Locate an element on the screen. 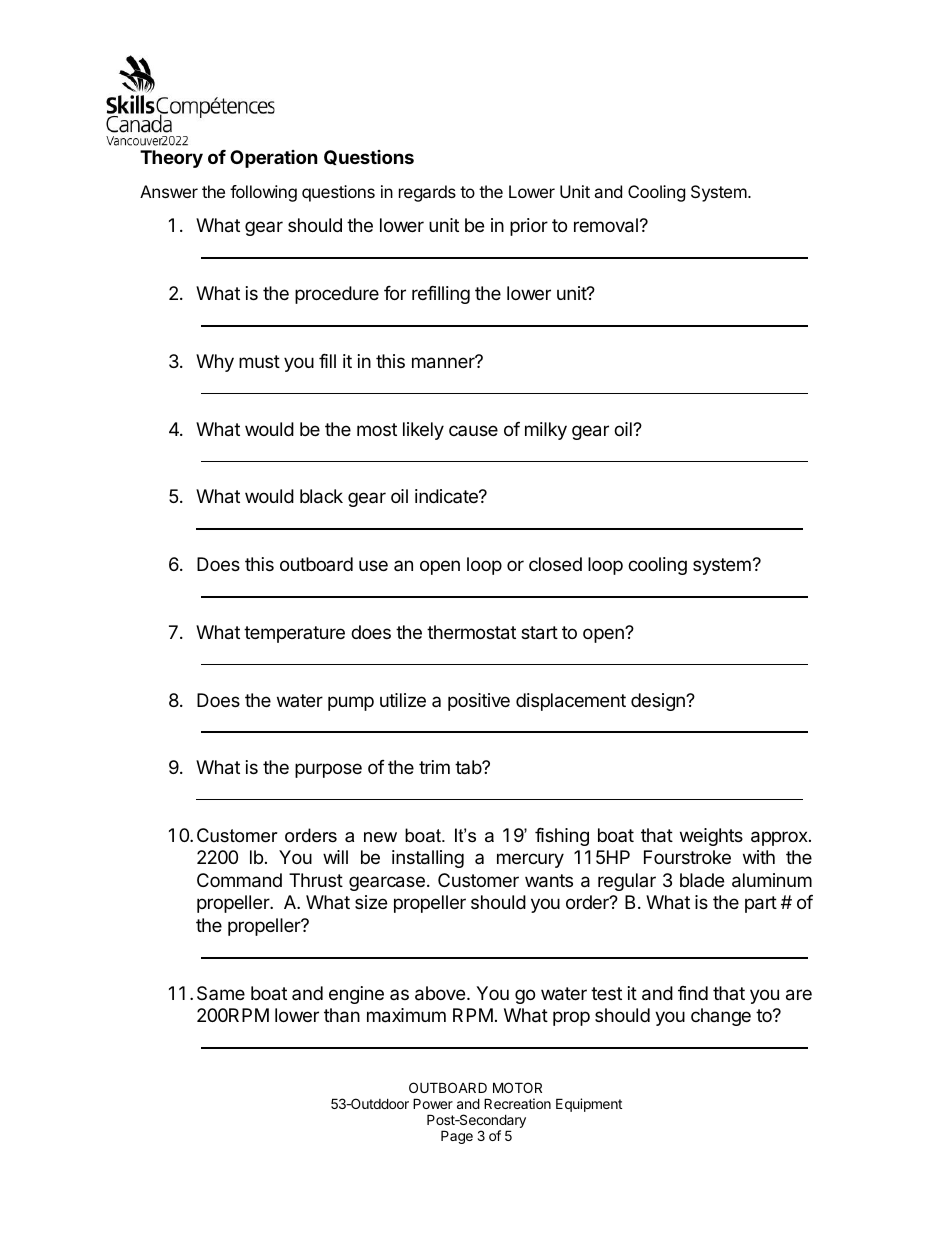 The width and height of the screenshot is (952, 1233). Recreation is located at coordinates (517, 1103).
